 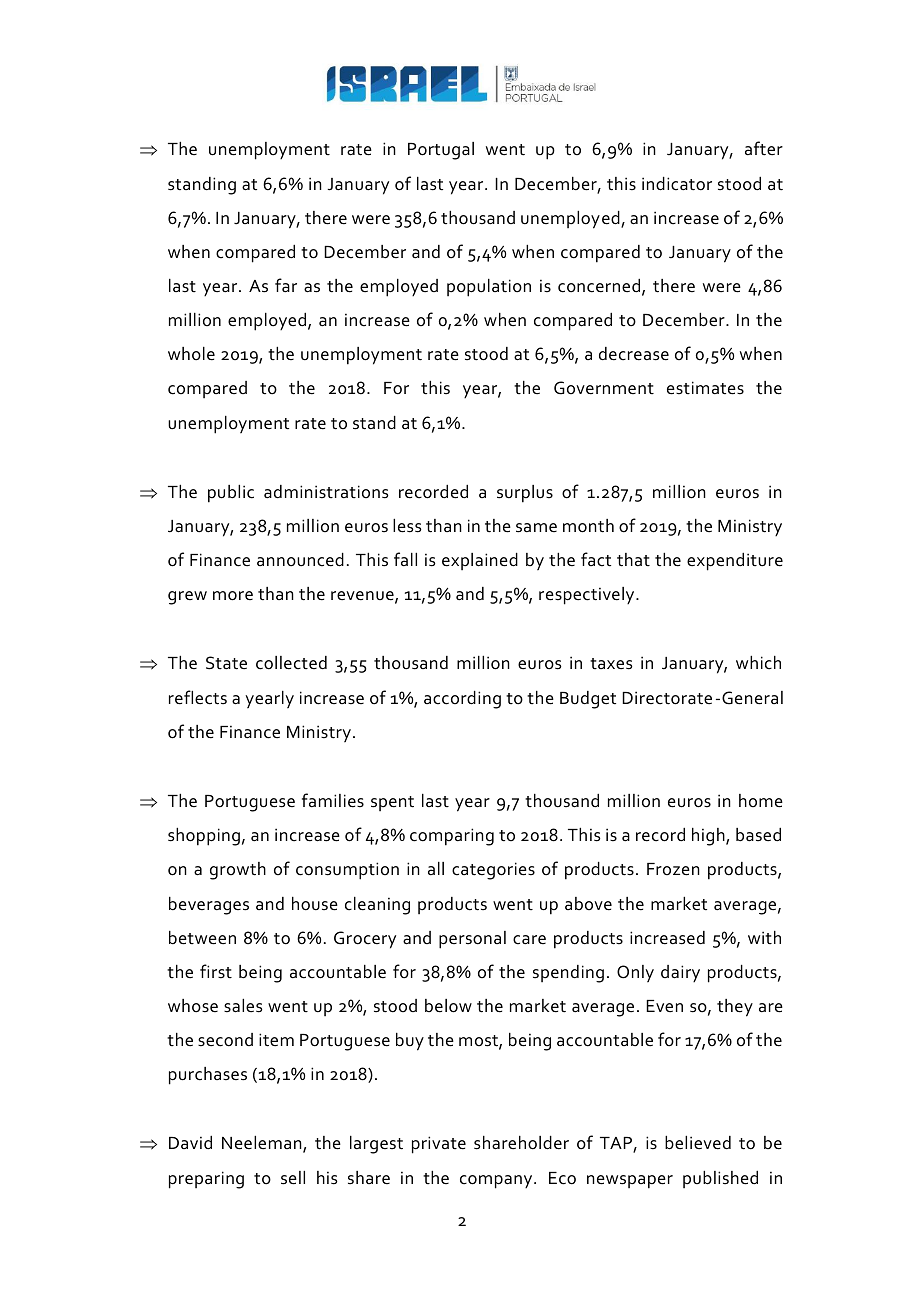 What do you see at coordinates (333, 800) in the screenshot?
I see `families` at bounding box center [333, 800].
